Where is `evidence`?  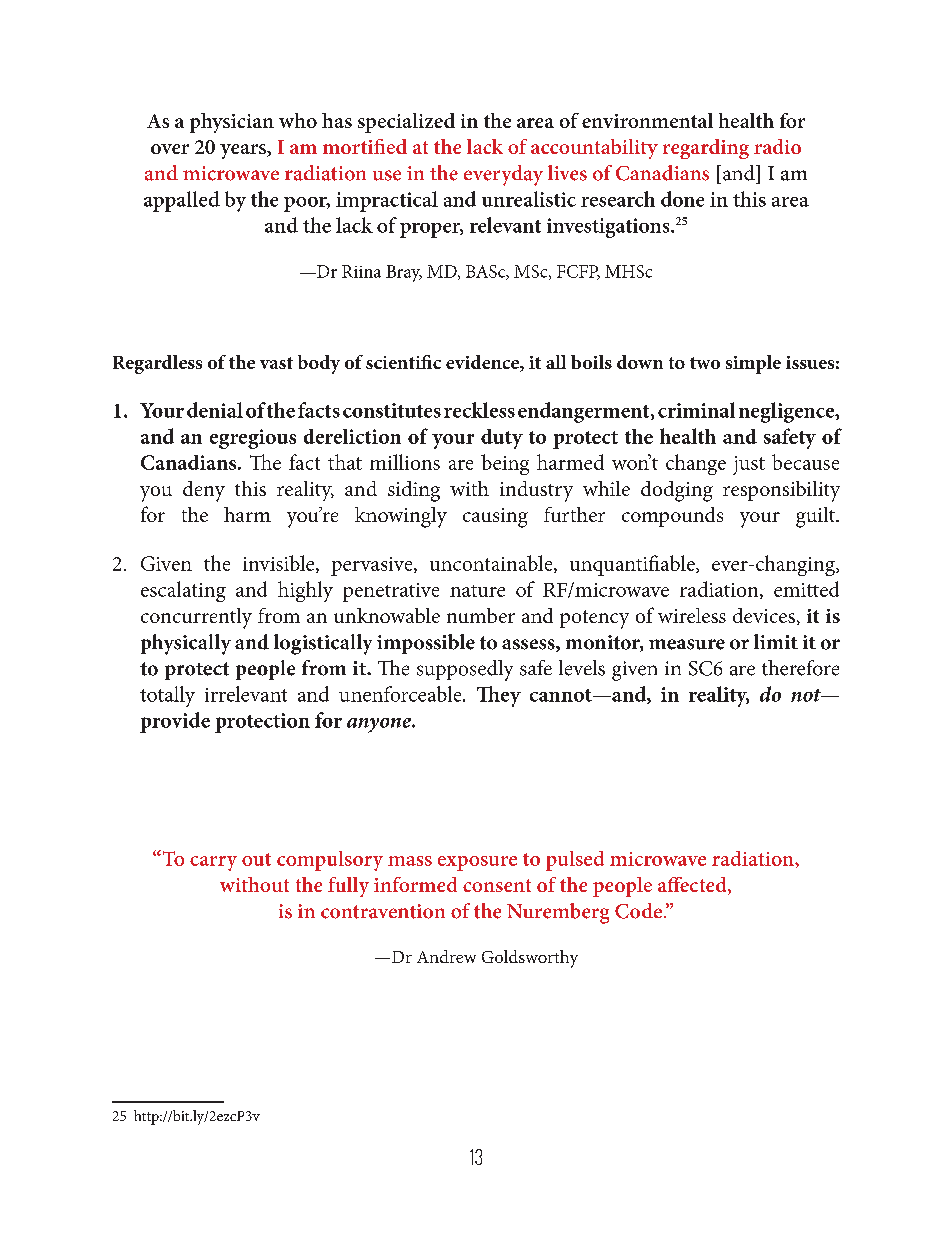 evidence is located at coordinates (483, 363).
